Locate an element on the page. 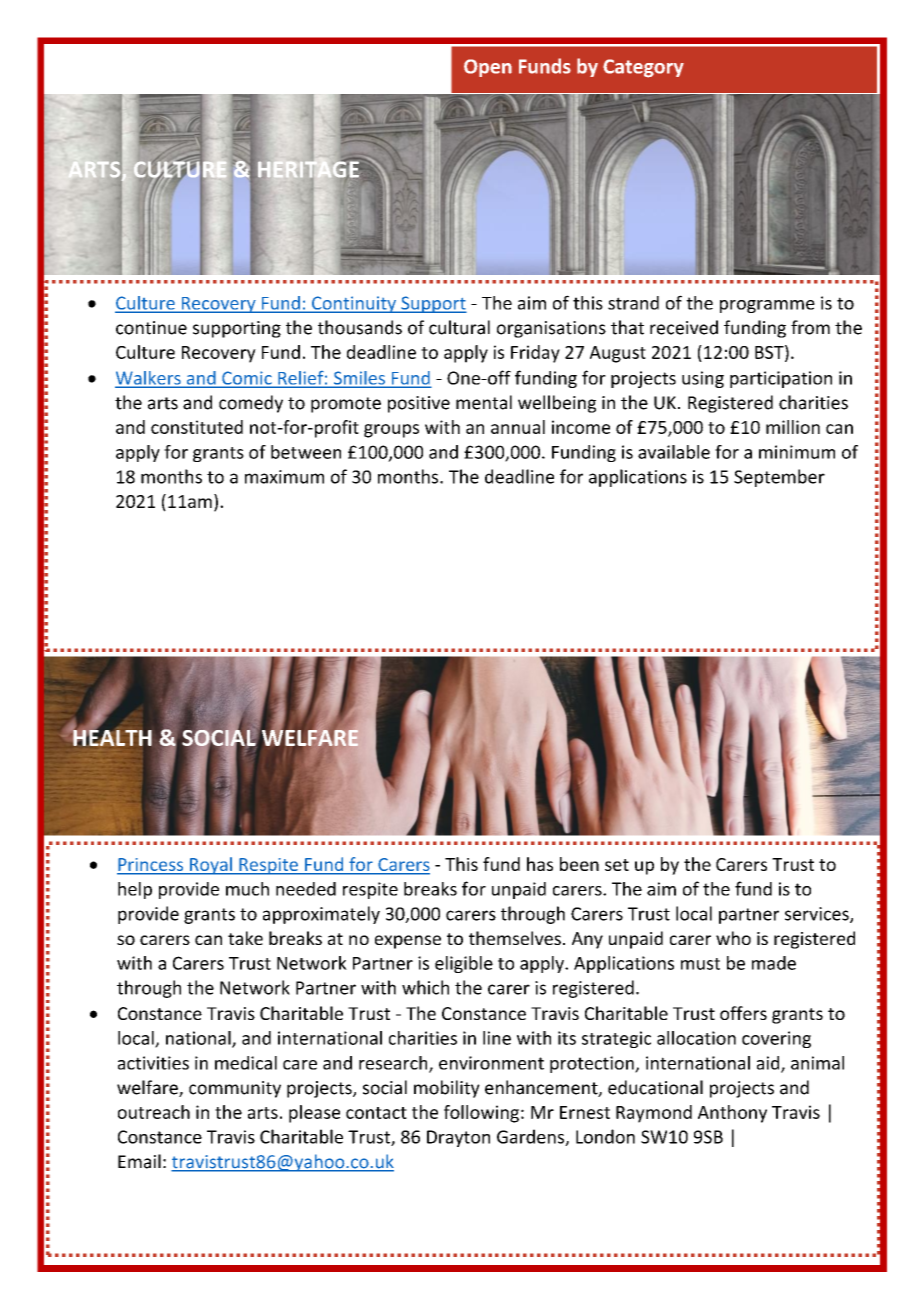  cultural is located at coordinates (459, 327).
